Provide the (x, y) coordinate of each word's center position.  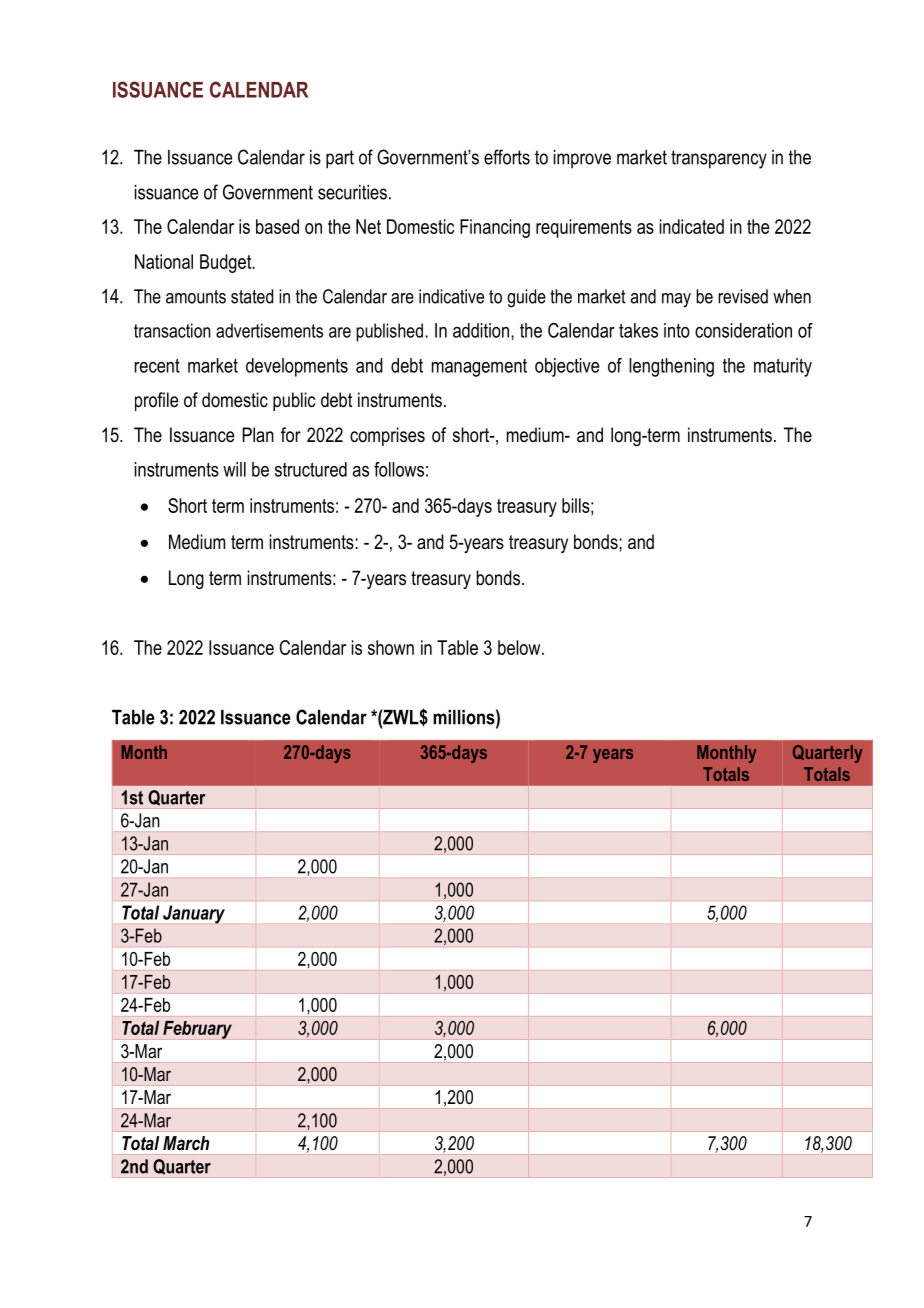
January (194, 914)
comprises (387, 436)
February (197, 1030)
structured (311, 469)
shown (391, 647)
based (277, 226)
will (234, 469)
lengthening (671, 367)
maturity (783, 367)
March (186, 1143)
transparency (719, 159)
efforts (507, 157)
